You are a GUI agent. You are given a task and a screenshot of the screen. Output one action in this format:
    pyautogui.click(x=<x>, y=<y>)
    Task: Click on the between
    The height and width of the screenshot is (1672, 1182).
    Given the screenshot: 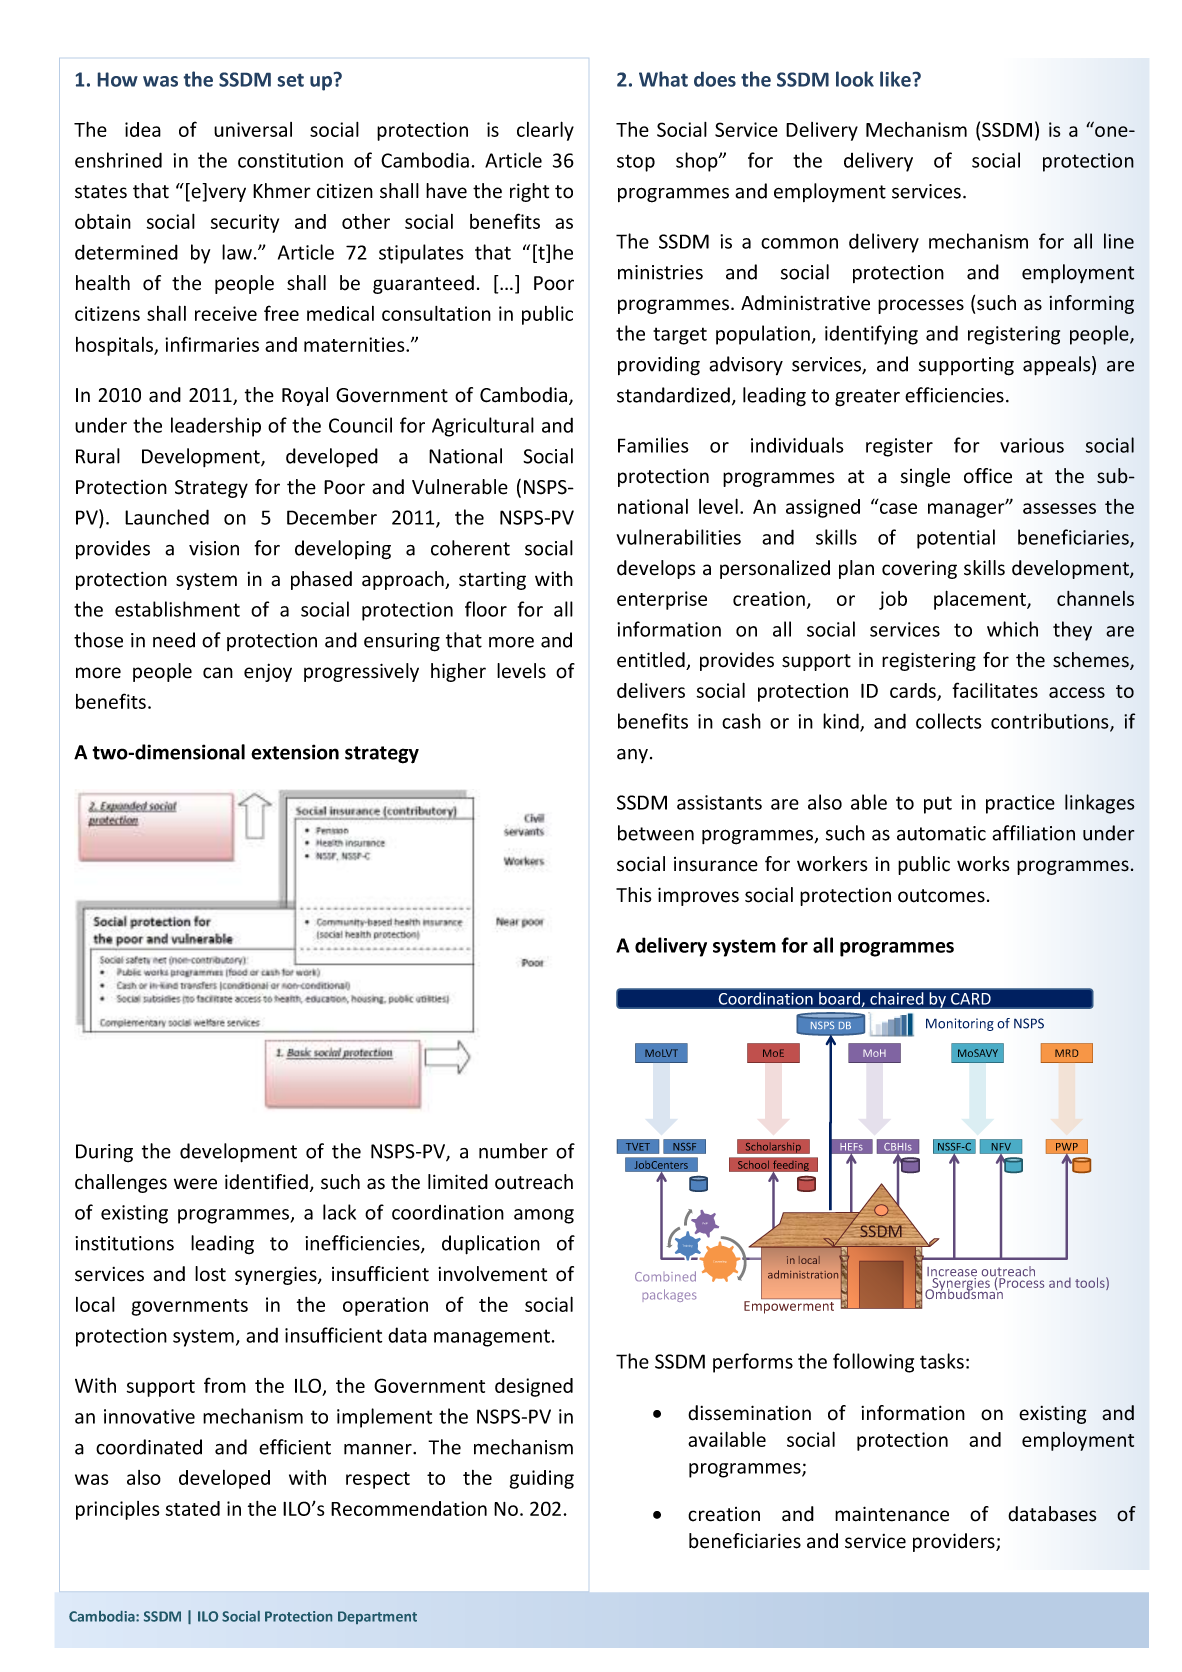 What is the action you would take?
    pyautogui.click(x=656, y=833)
